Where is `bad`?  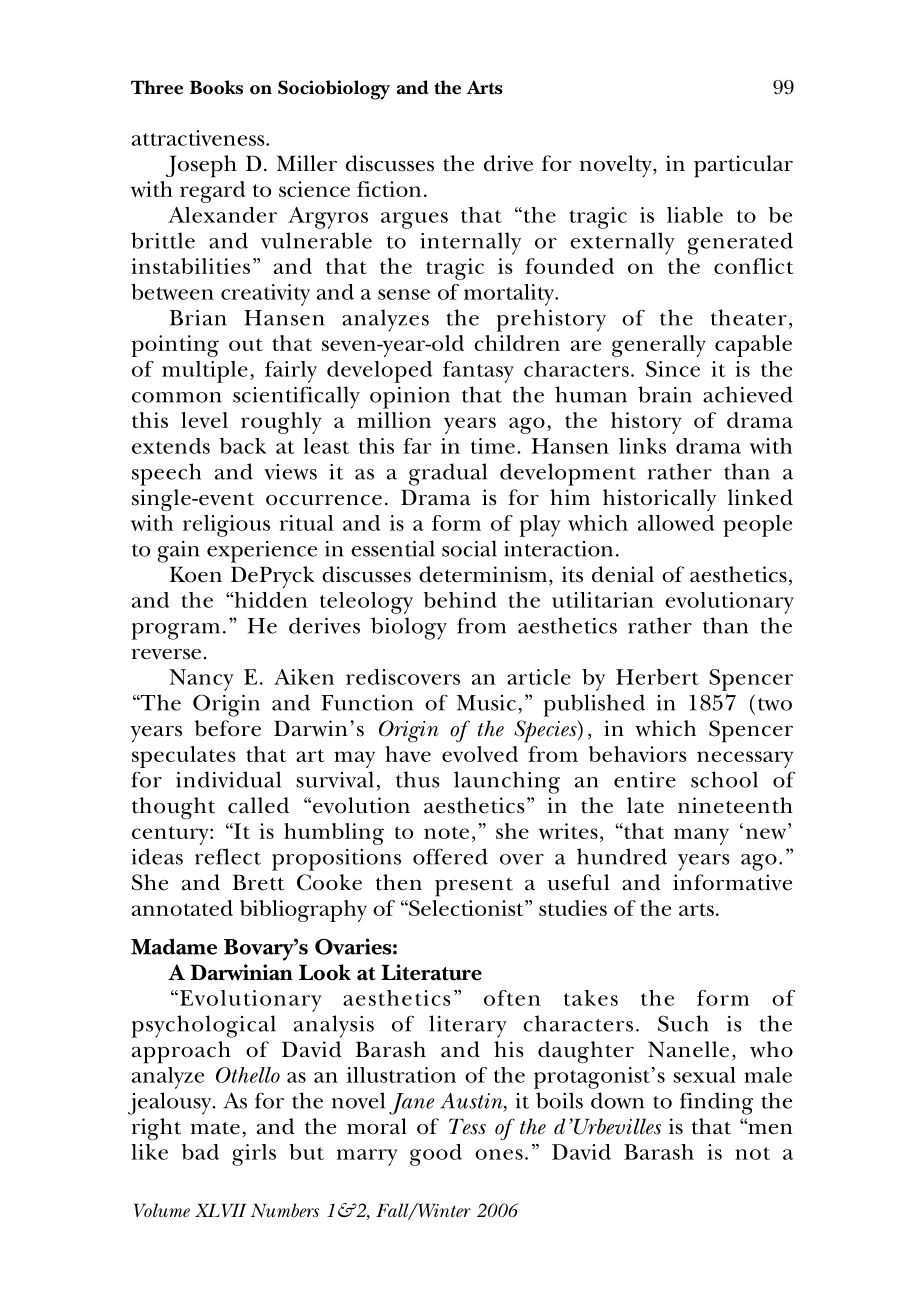 bad is located at coordinates (200, 1152).
